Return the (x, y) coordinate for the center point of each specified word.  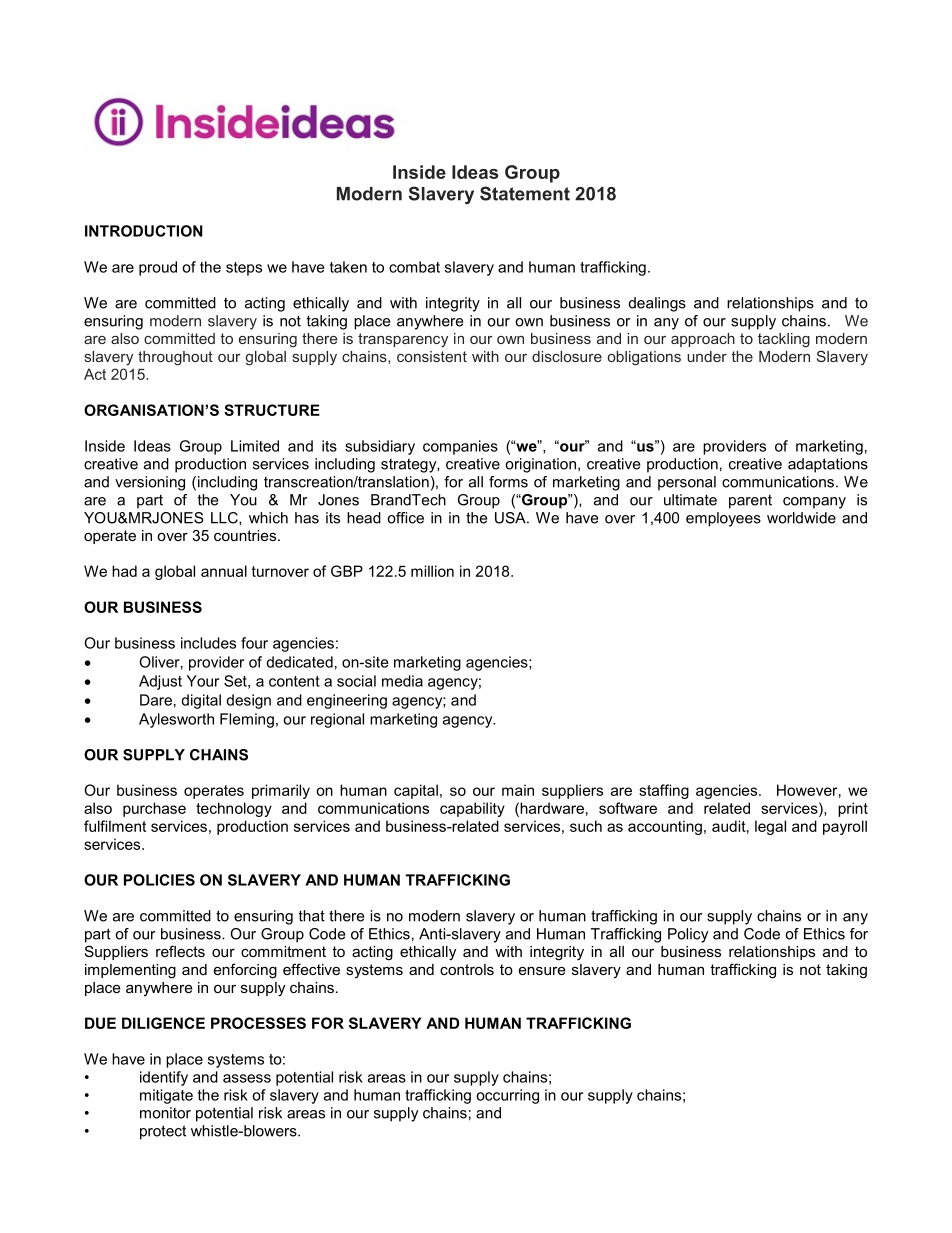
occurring (507, 1096)
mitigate (166, 1096)
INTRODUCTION (144, 231)
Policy (688, 935)
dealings (657, 304)
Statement (525, 193)
